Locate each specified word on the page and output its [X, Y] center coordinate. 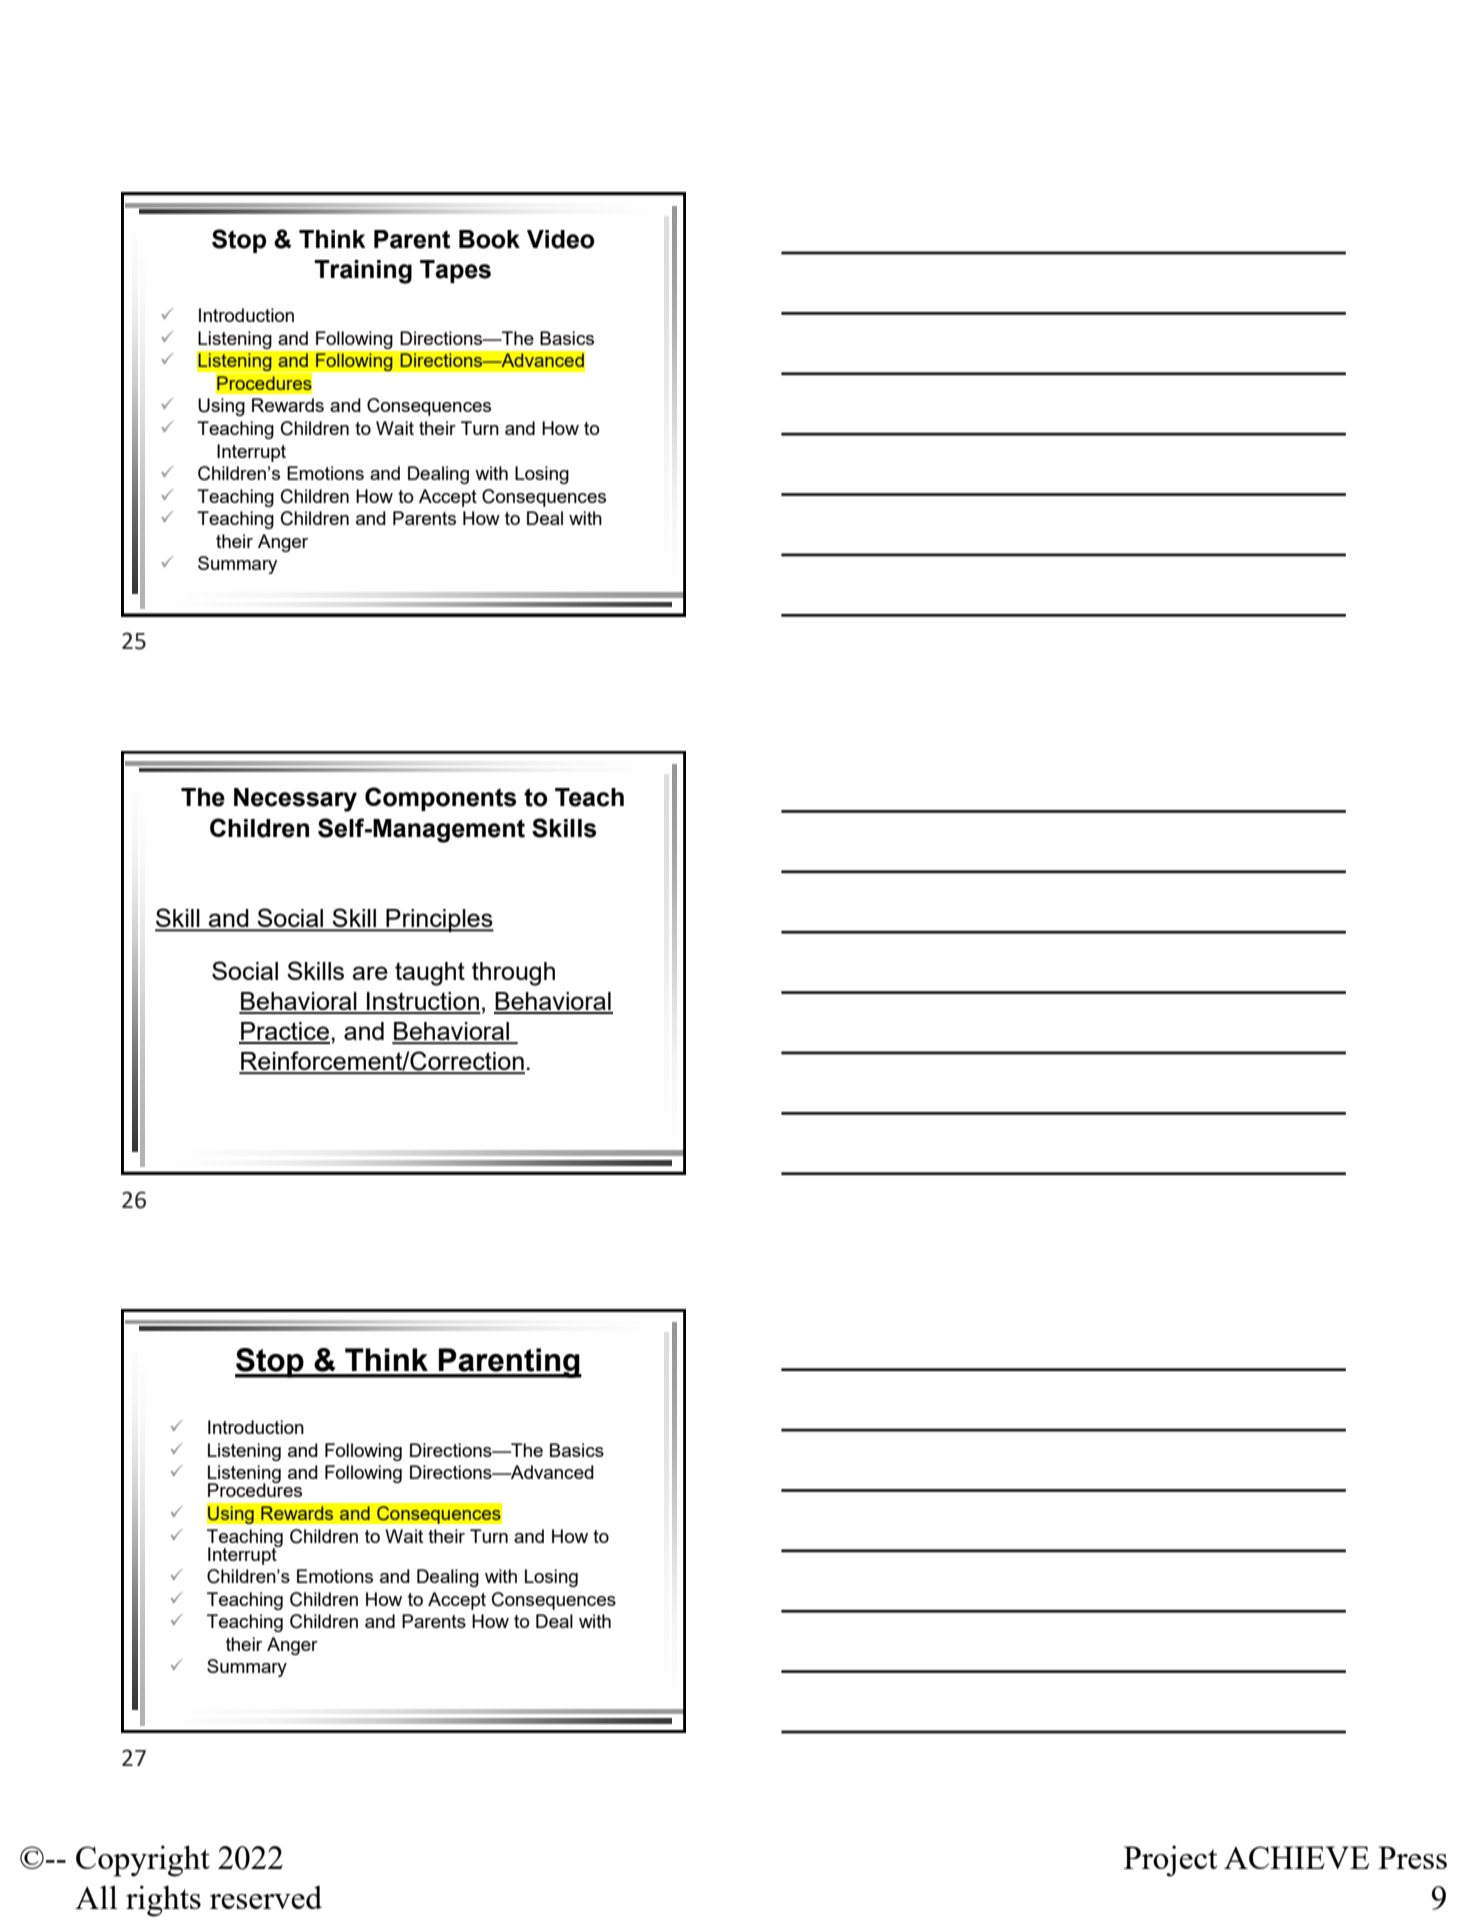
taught [430, 974]
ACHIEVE [1296, 1857]
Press [1412, 1857]
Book [489, 239]
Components [440, 799]
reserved [266, 1897]
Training [363, 272]
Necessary [295, 800]
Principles [439, 920]
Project [1170, 1861]
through [513, 974]
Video [561, 239]
